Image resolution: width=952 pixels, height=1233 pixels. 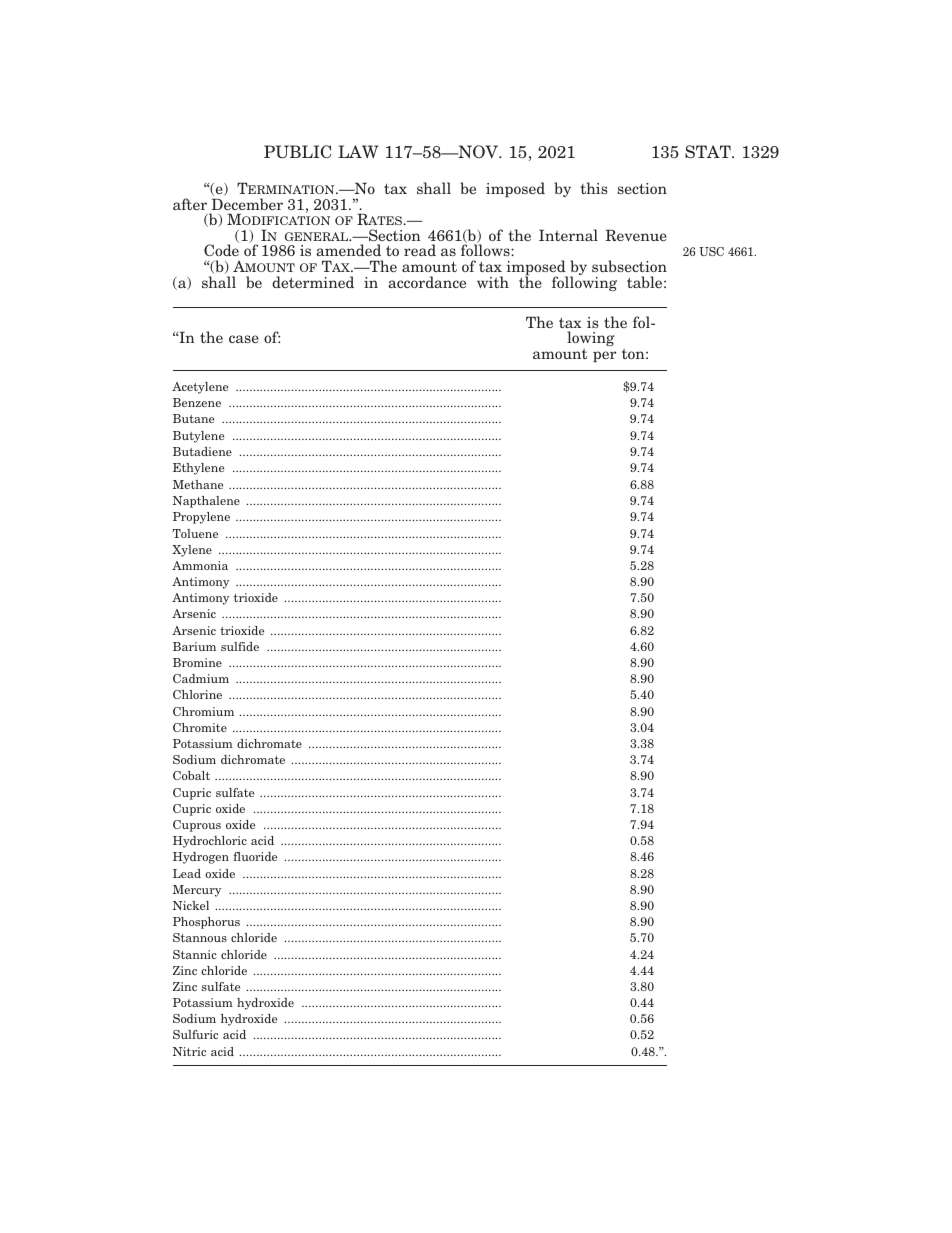 I want to click on read, so click(x=420, y=250).
